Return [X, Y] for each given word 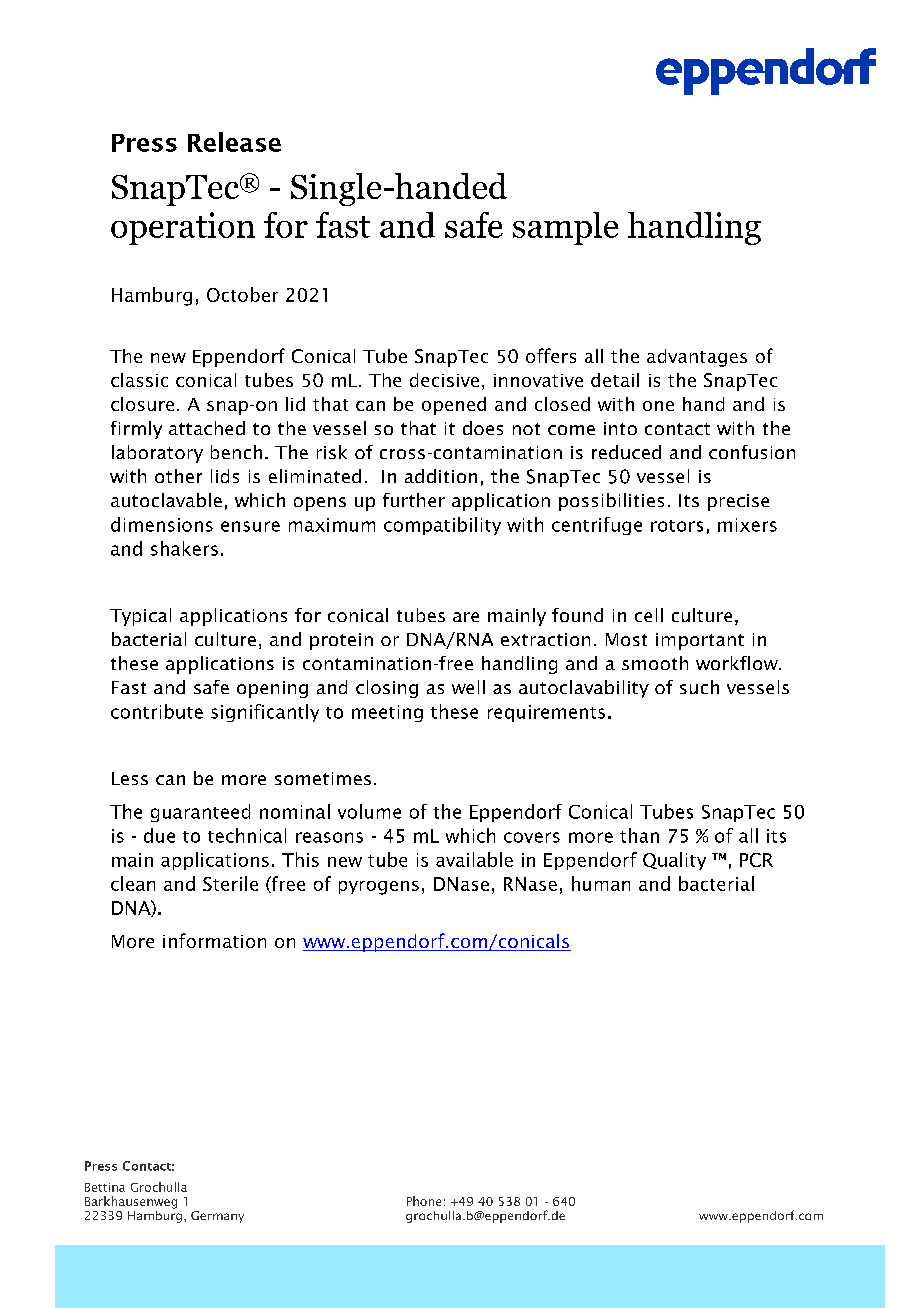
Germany [217, 1217]
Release [234, 142]
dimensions [162, 524]
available [474, 859]
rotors [677, 526]
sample [565, 228]
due [159, 835]
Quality [674, 861]
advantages [697, 358]
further [414, 500]
